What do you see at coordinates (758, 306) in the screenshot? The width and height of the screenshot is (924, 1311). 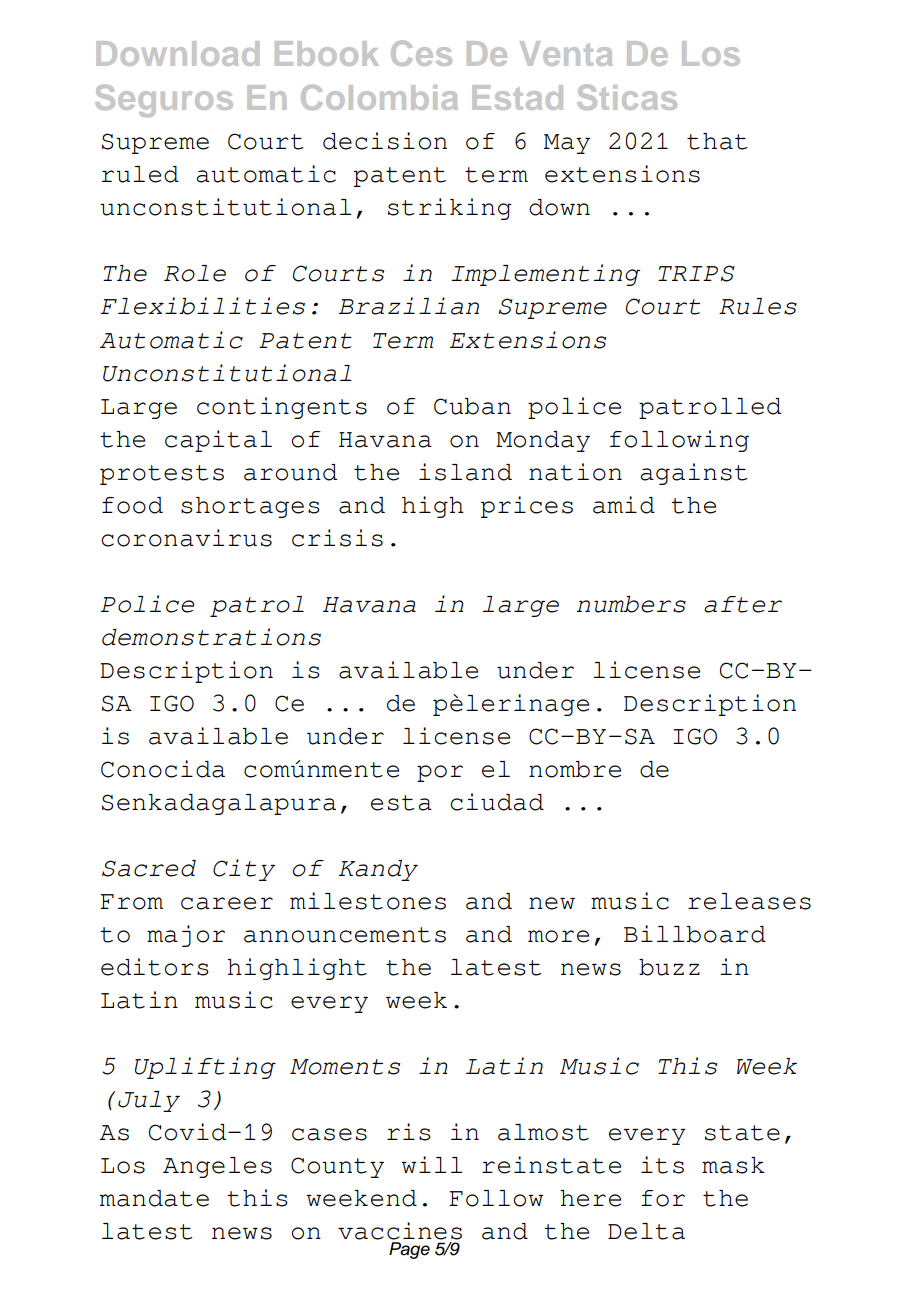 I see `Rules` at bounding box center [758, 306].
